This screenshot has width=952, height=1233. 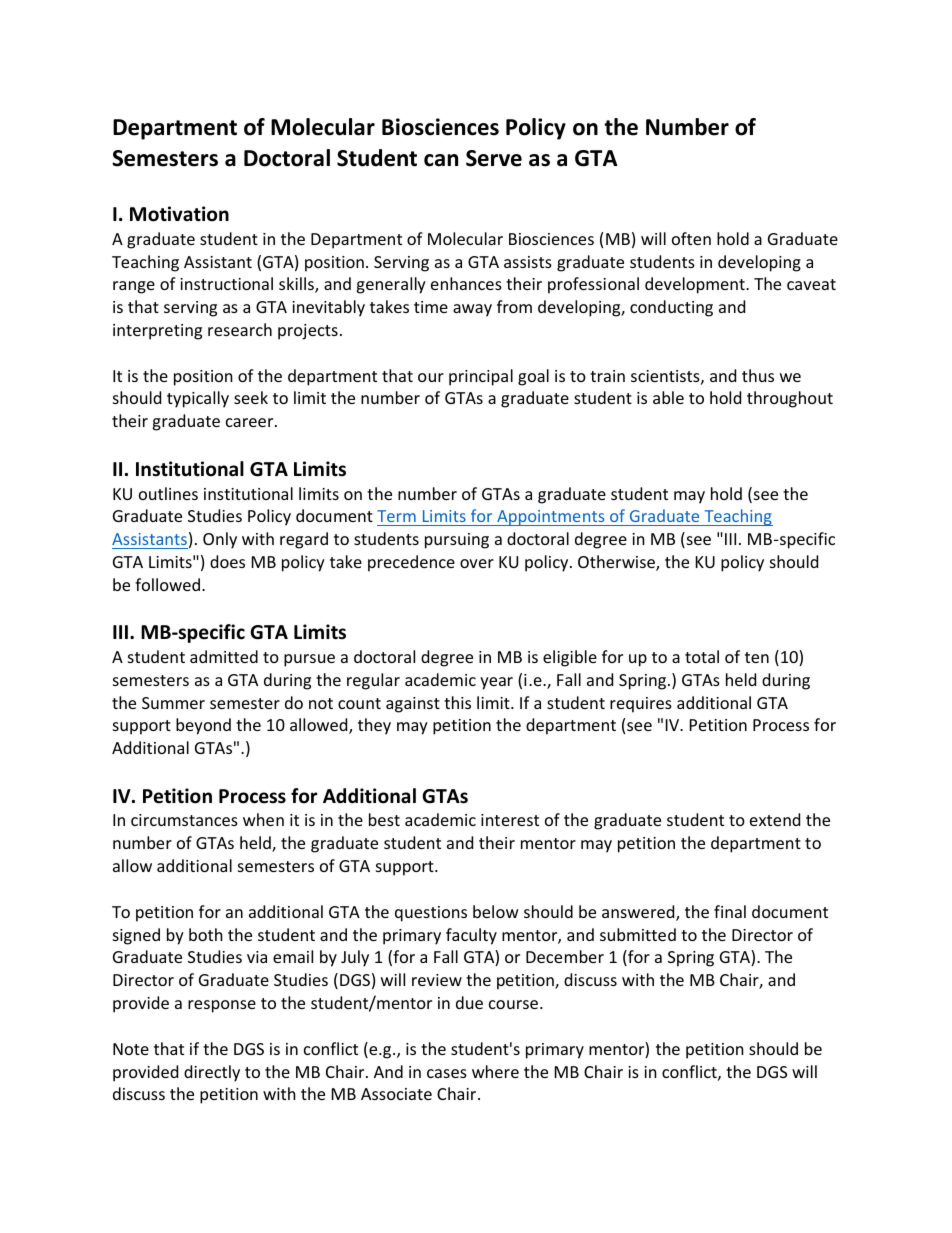 I want to click on Motivation, so click(x=179, y=214).
